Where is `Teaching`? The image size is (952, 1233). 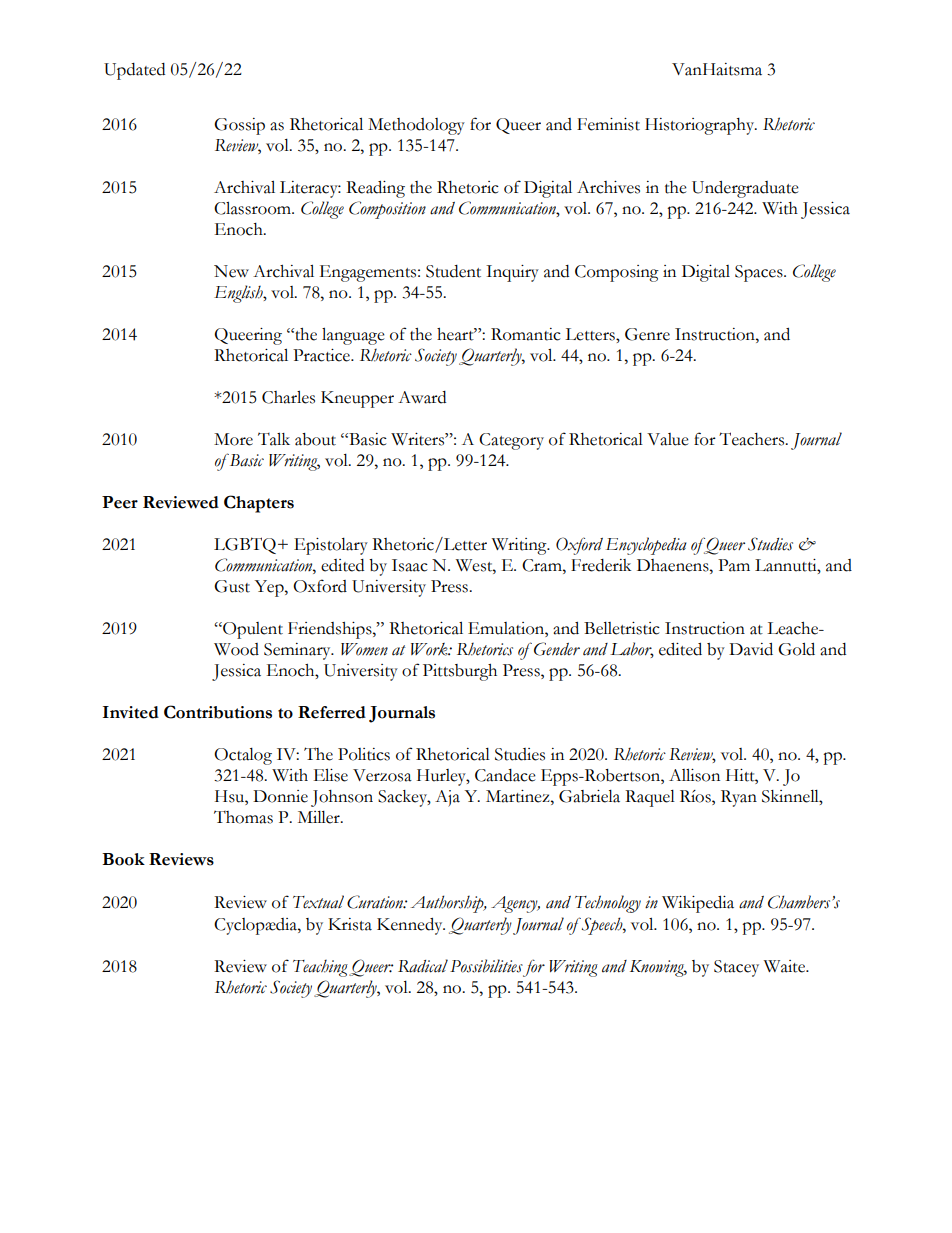 Teaching is located at coordinates (320, 968).
